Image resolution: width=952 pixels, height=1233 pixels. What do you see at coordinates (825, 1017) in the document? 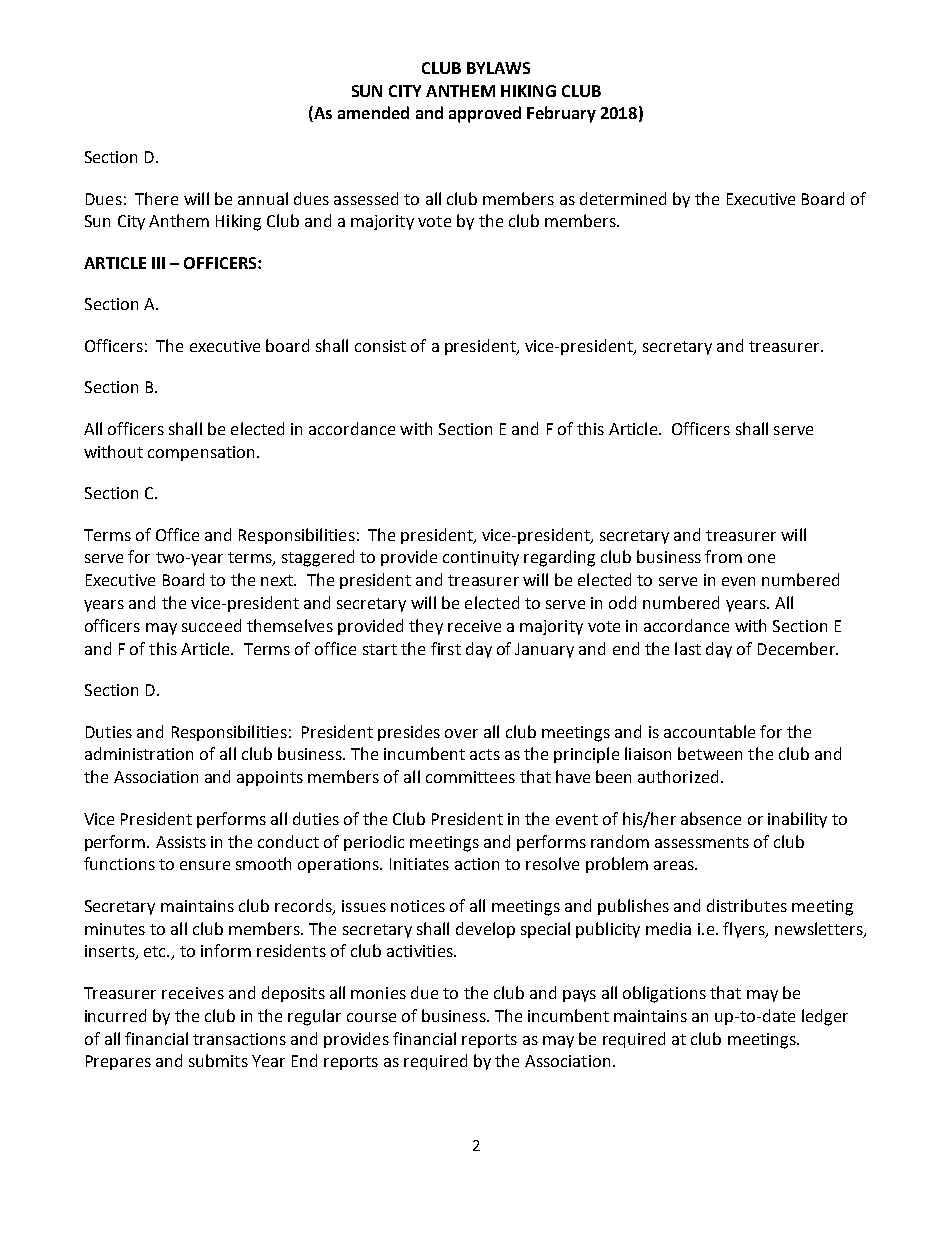
I see `ledger` at bounding box center [825, 1017].
